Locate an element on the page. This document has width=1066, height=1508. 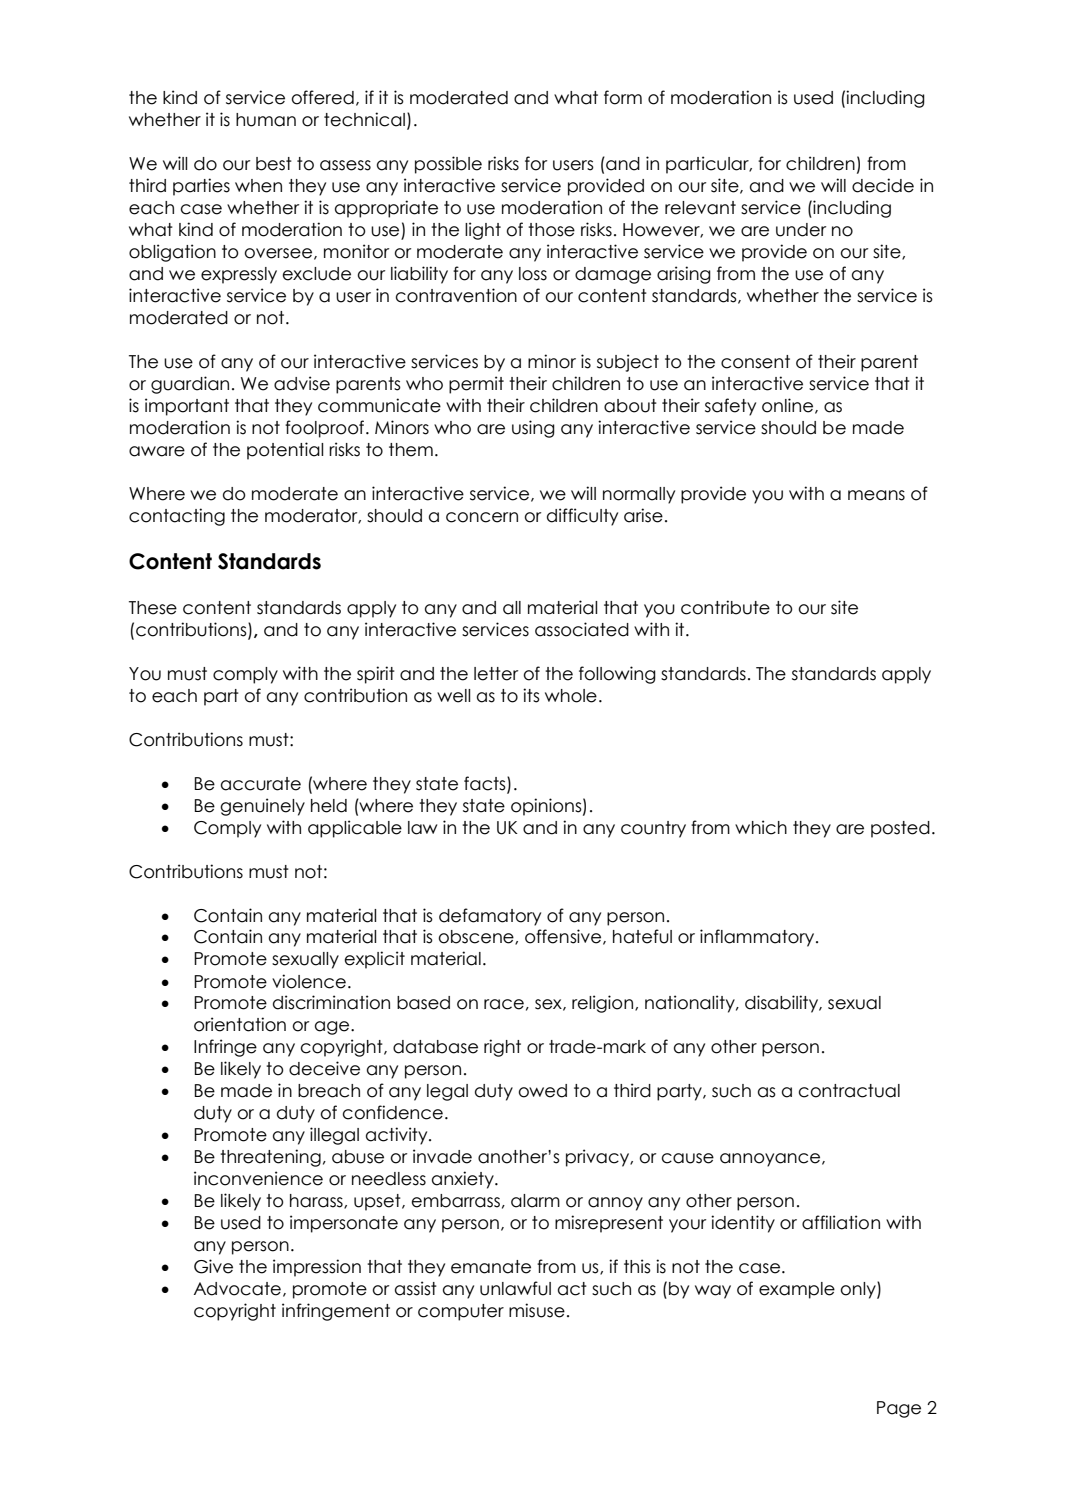
obscene is located at coordinates (477, 937).
